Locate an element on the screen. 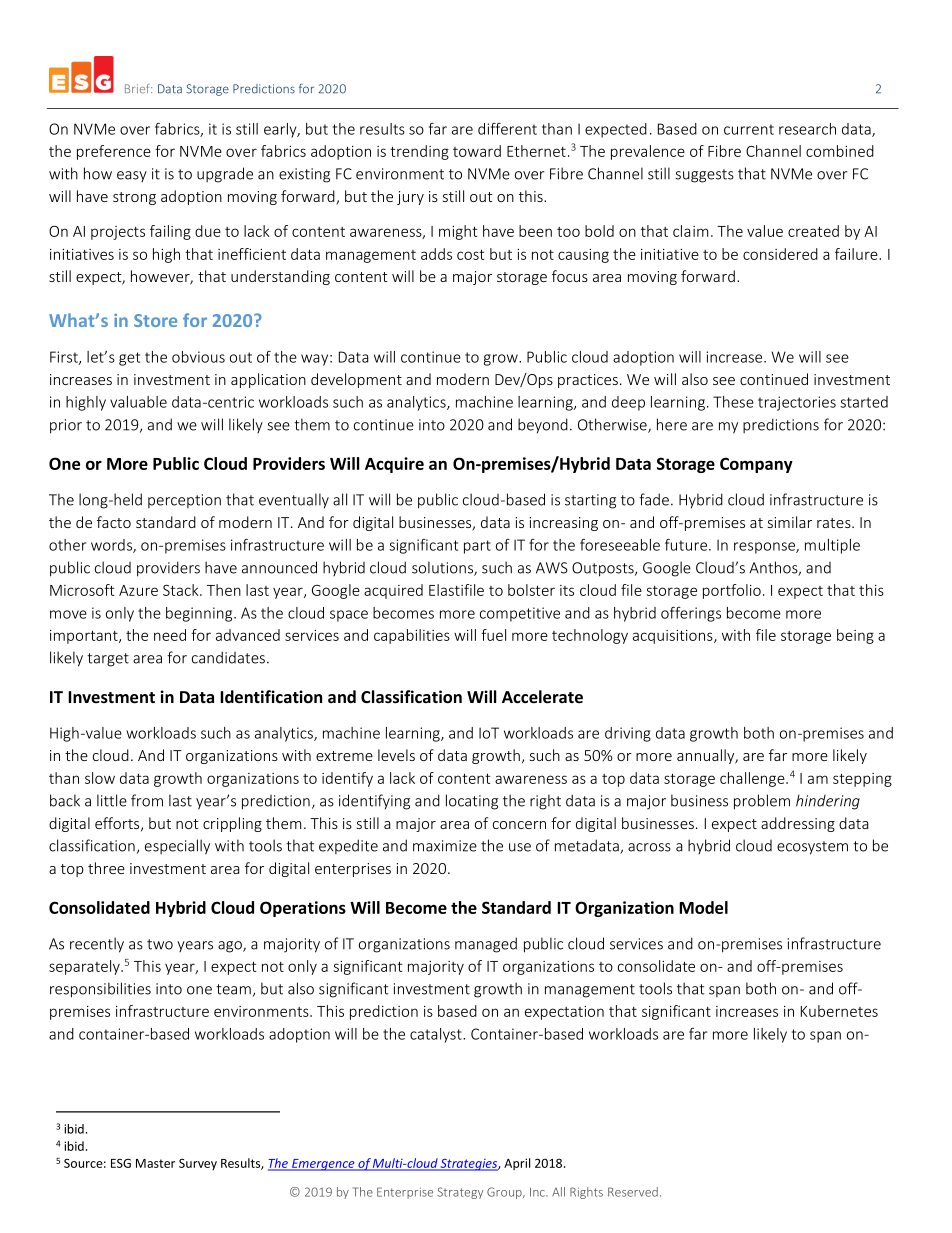  Master is located at coordinates (155, 1163).
